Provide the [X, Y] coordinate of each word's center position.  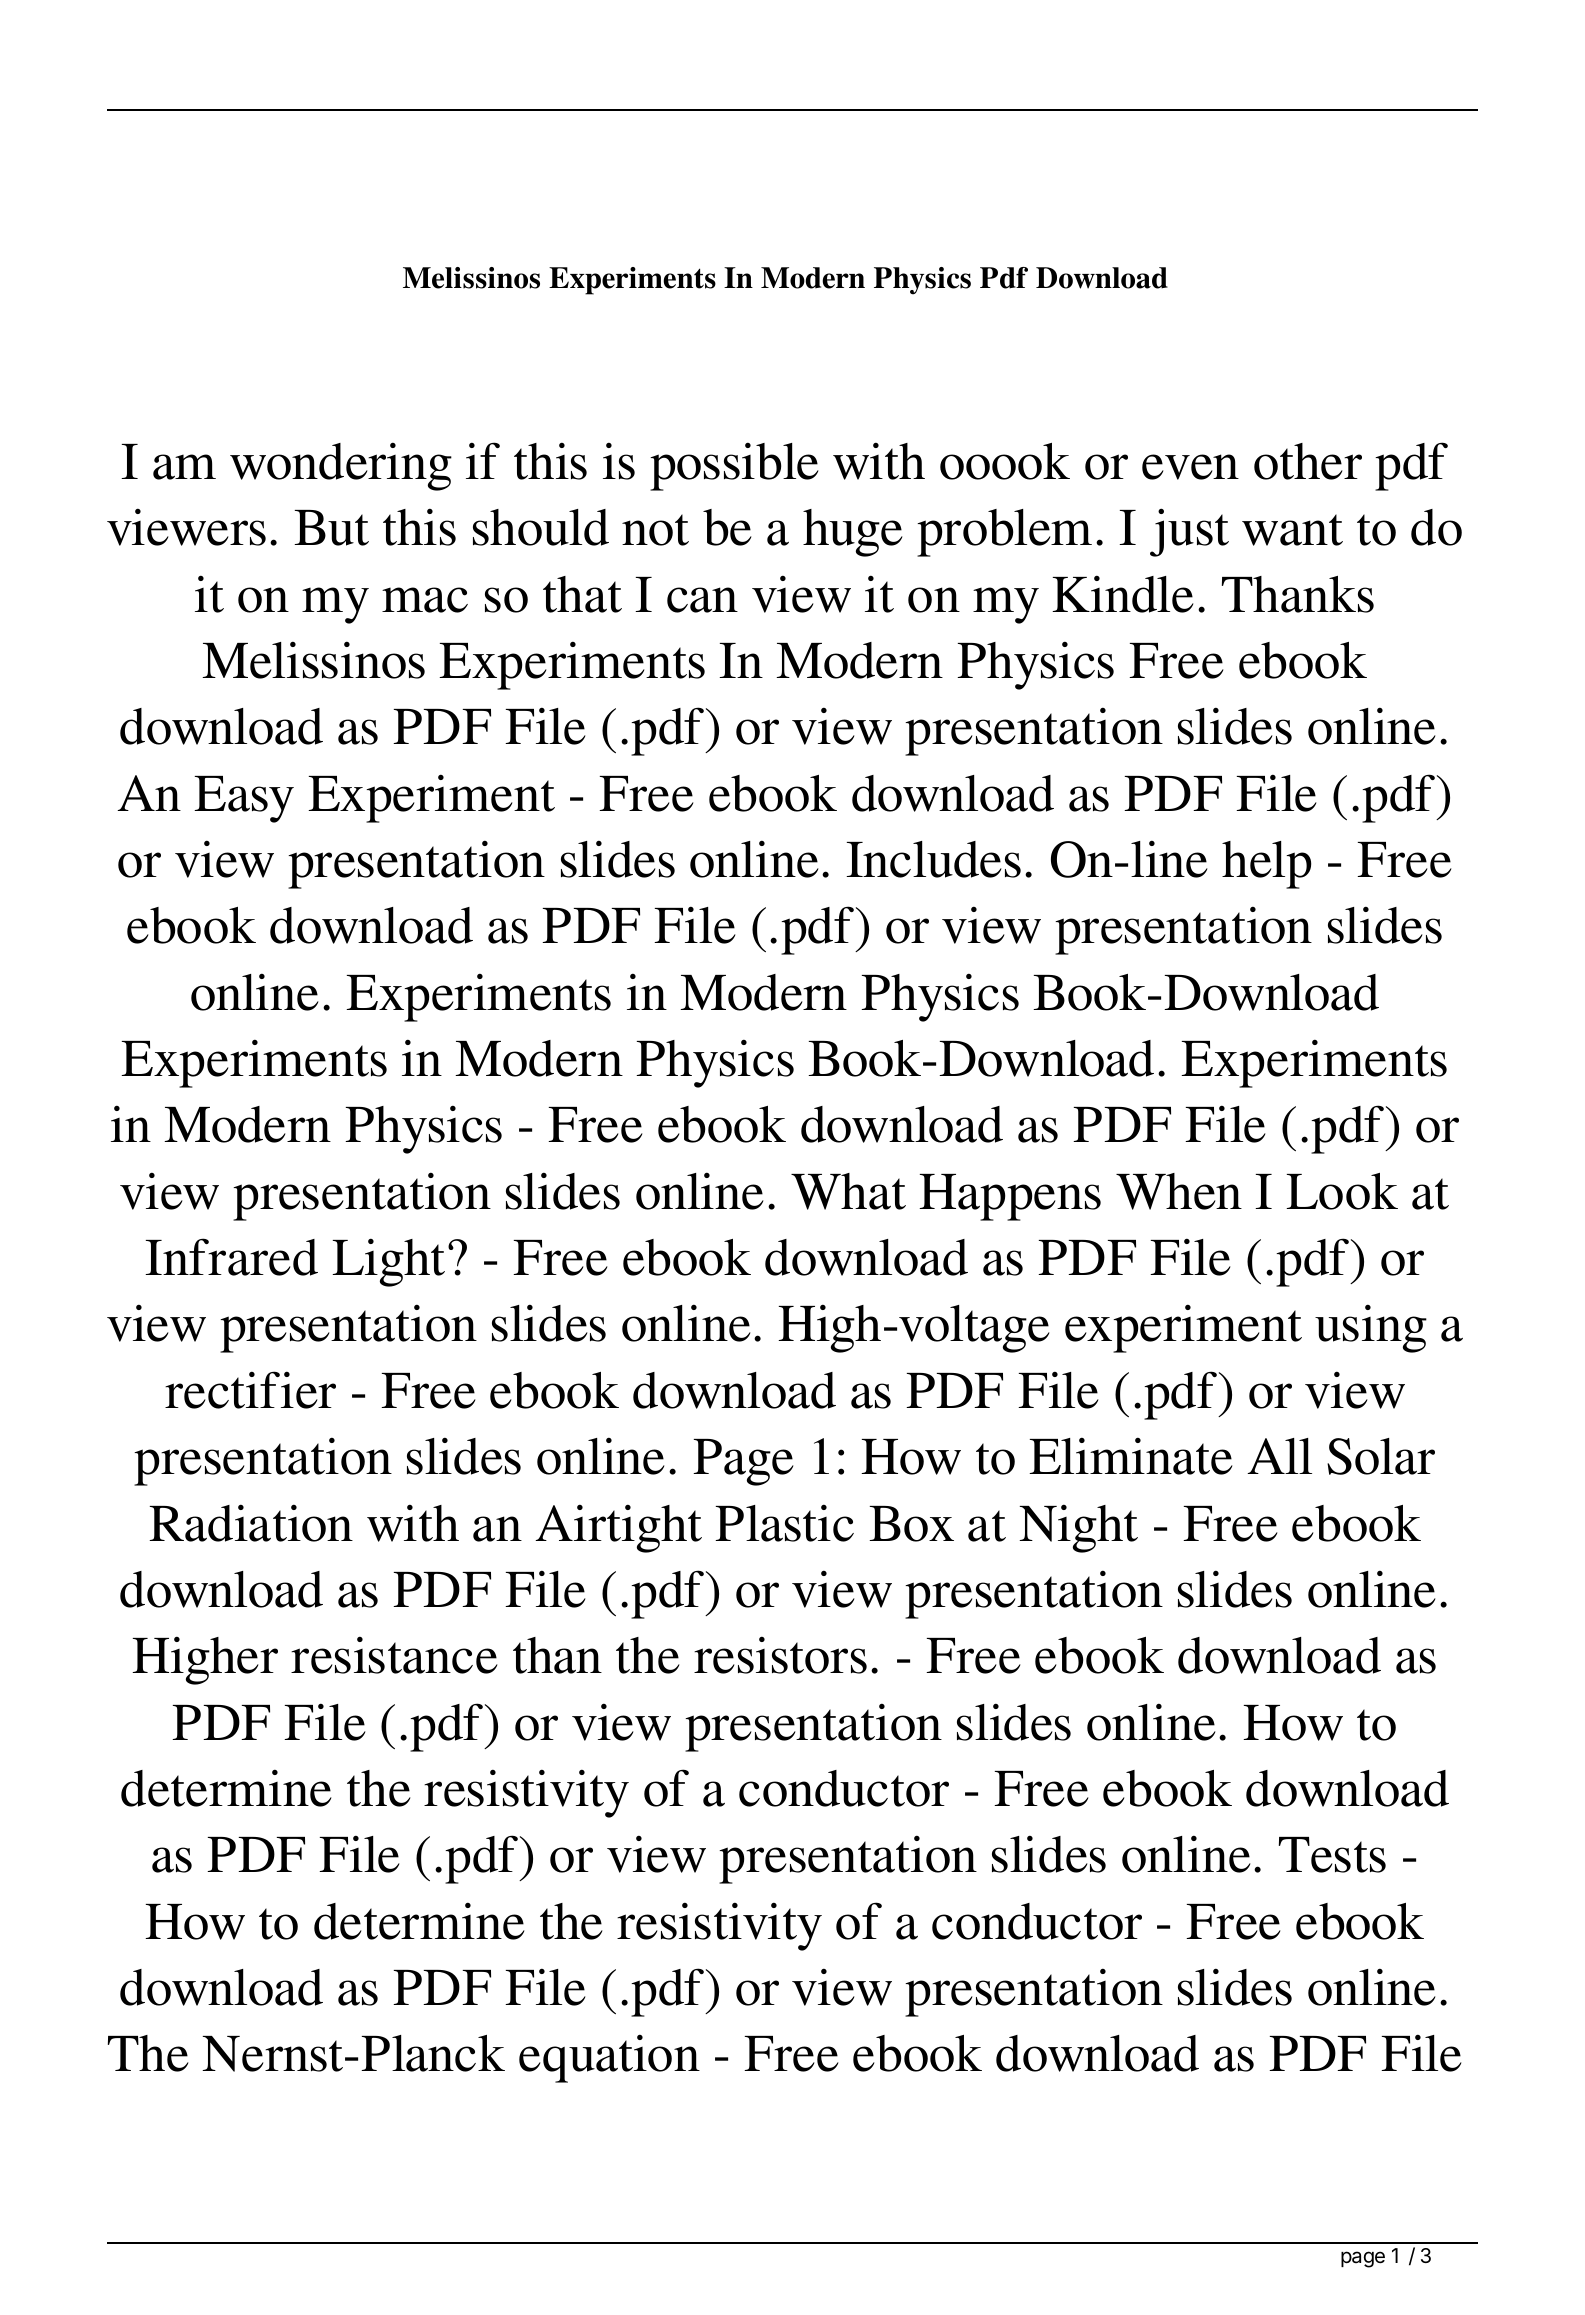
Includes [933, 859]
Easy [244, 799]
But [331, 528]
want [1292, 530]
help [1266, 865]
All [1279, 1456]
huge [853, 533]
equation [609, 2058]
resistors [780, 1655]
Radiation [251, 1523]
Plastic [784, 1523]
